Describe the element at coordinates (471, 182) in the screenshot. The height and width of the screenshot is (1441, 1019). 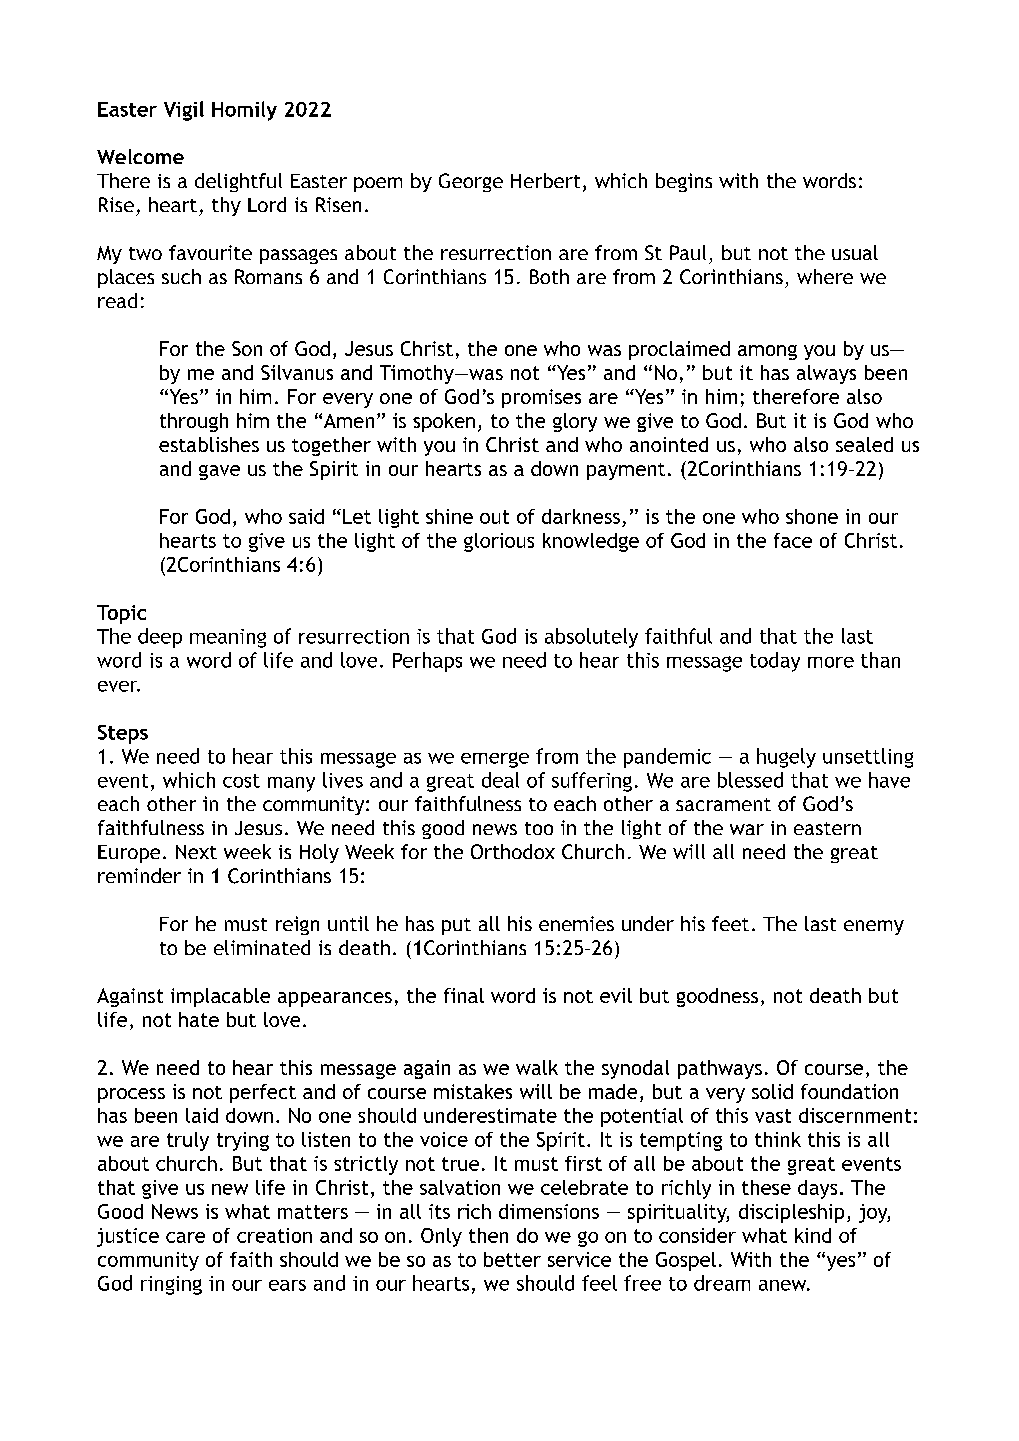
I see `George` at that location.
